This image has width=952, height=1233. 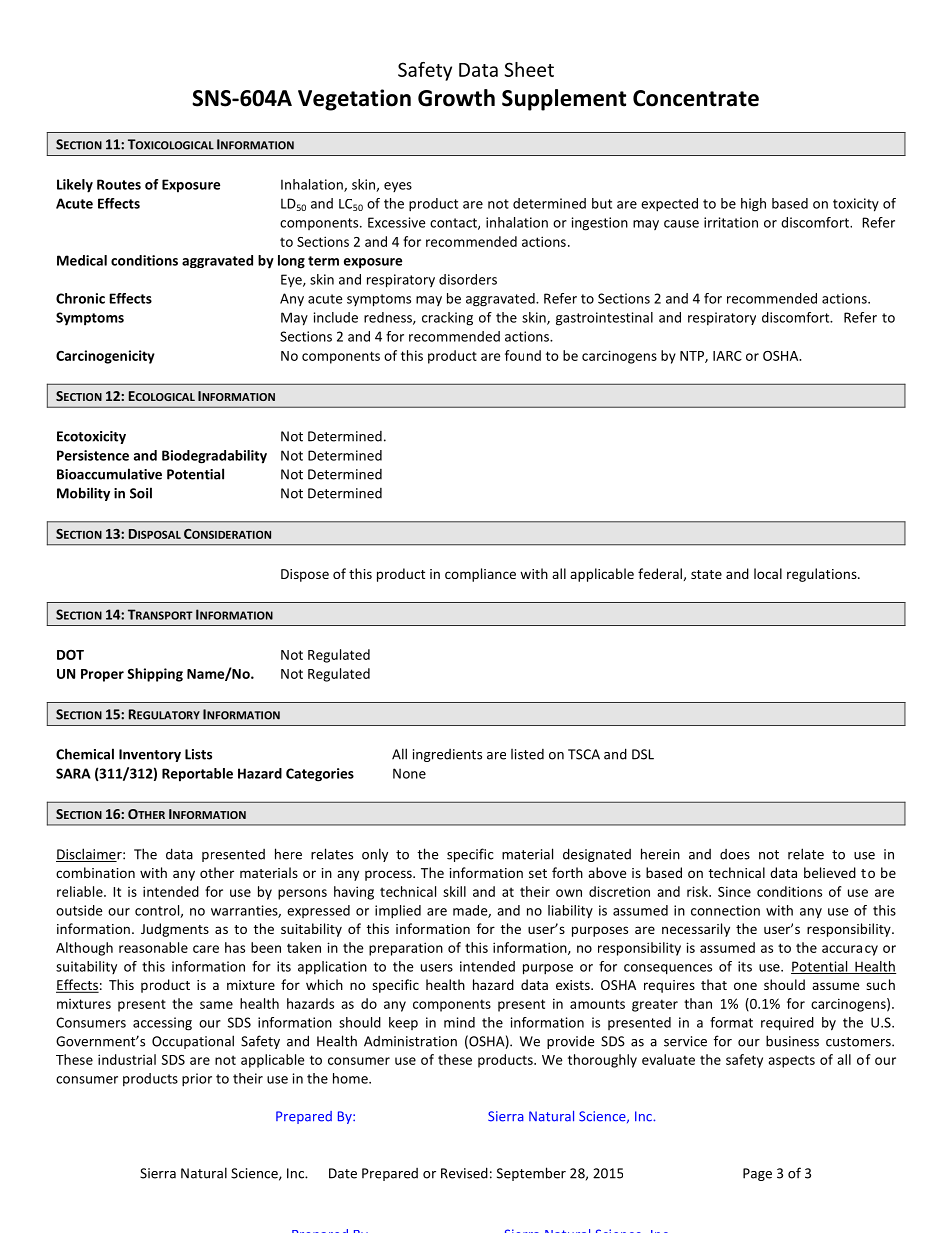 I want to click on Chronic, so click(x=80, y=298).
